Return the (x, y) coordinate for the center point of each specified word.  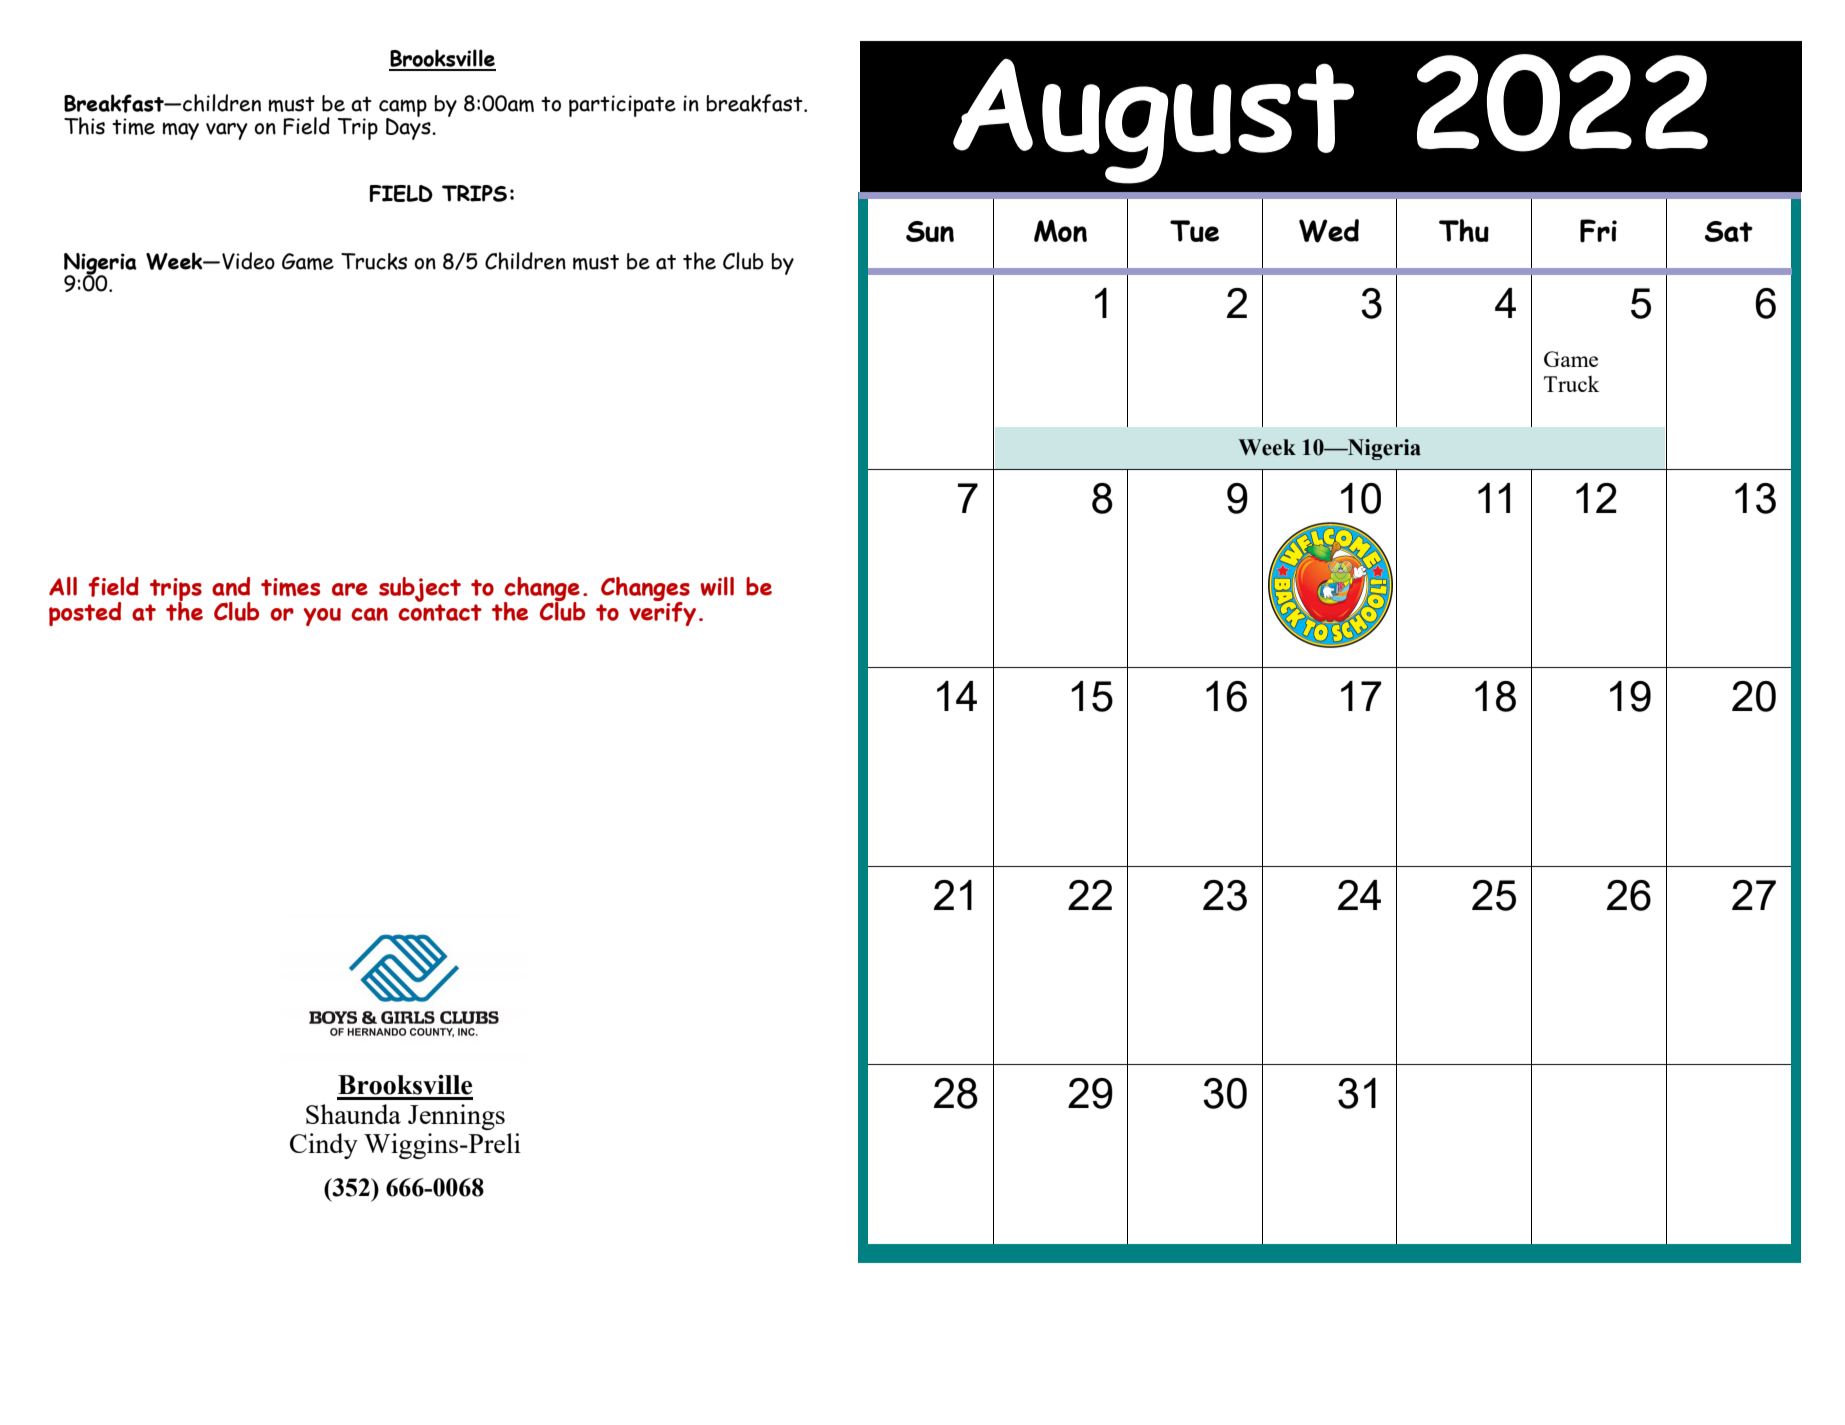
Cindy (324, 1146)
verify (662, 613)
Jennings (456, 1117)
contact (440, 612)
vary (227, 131)
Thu (1464, 230)
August (1153, 121)
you (322, 617)
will (717, 586)
